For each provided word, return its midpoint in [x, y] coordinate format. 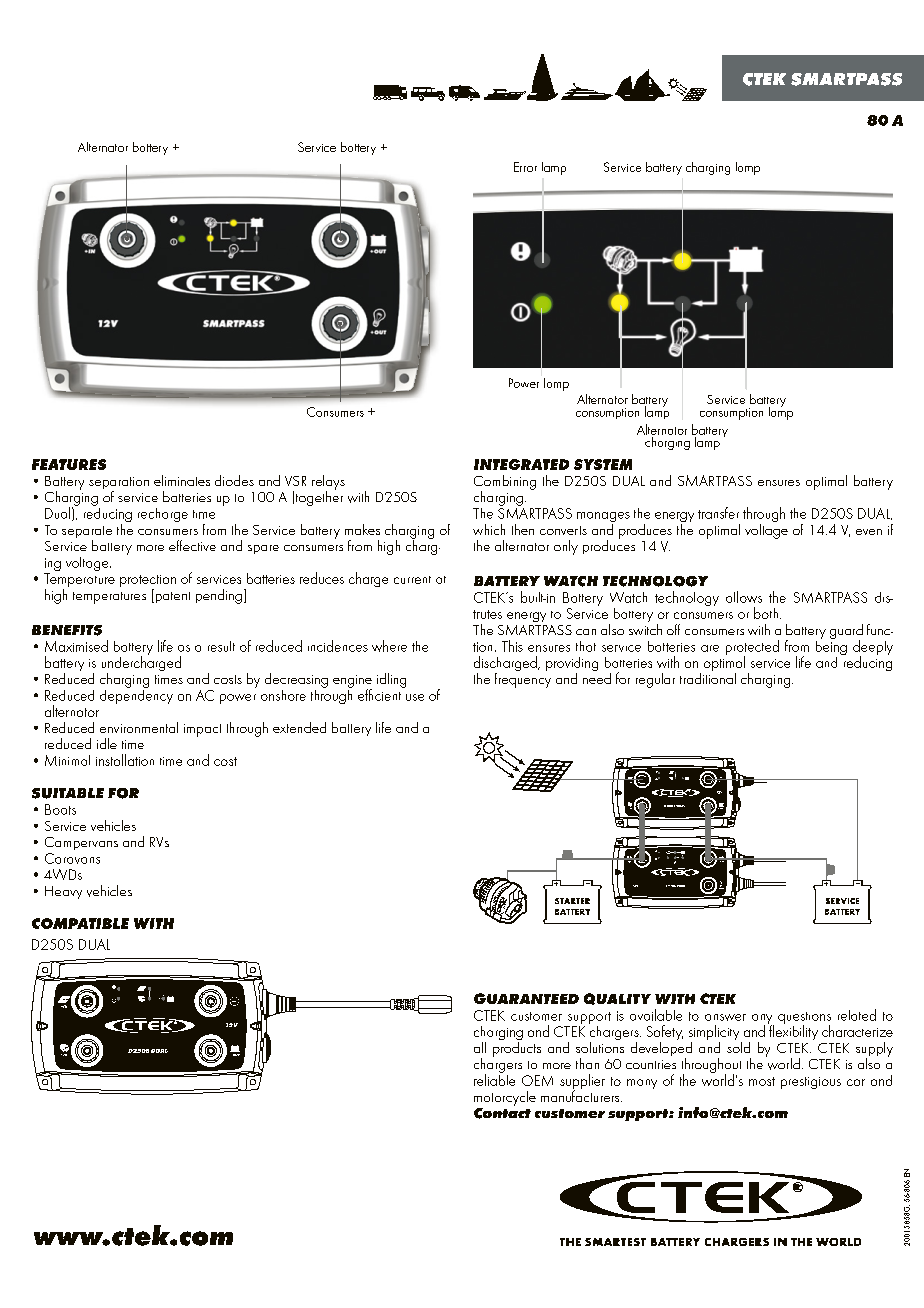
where [389, 646]
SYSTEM [603, 464]
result [221, 646]
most [762, 1081]
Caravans [72, 858]
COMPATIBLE [80, 923]
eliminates [182, 480]
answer [725, 1017]
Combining [505, 483]
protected [752, 649]
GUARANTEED [526, 998]
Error [525, 167]
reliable [494, 1079]
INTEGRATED [521, 464]
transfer [718, 513]
